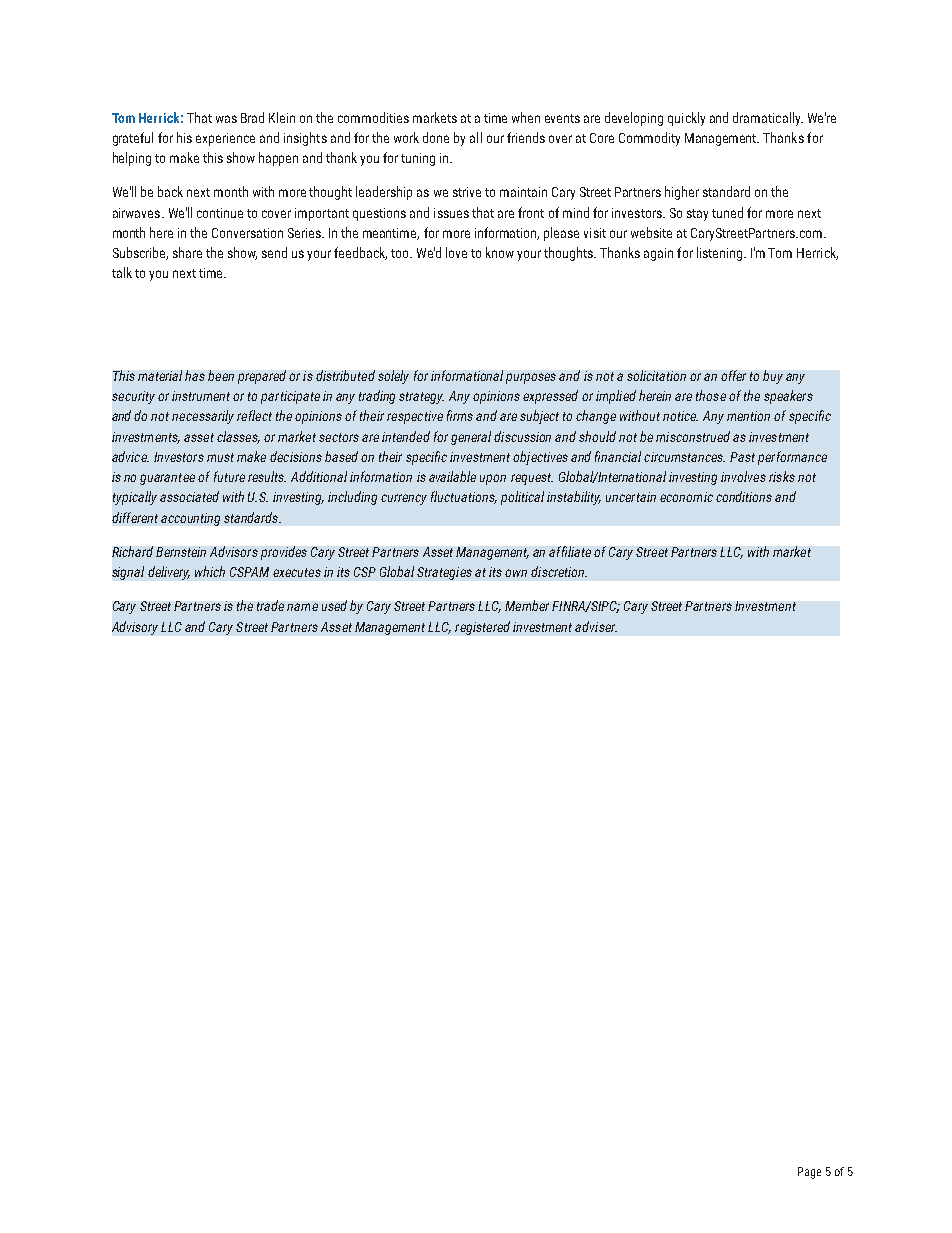 This screenshot has width=952, height=1233. What do you see at coordinates (686, 119) in the screenshot?
I see `quickly` at bounding box center [686, 119].
